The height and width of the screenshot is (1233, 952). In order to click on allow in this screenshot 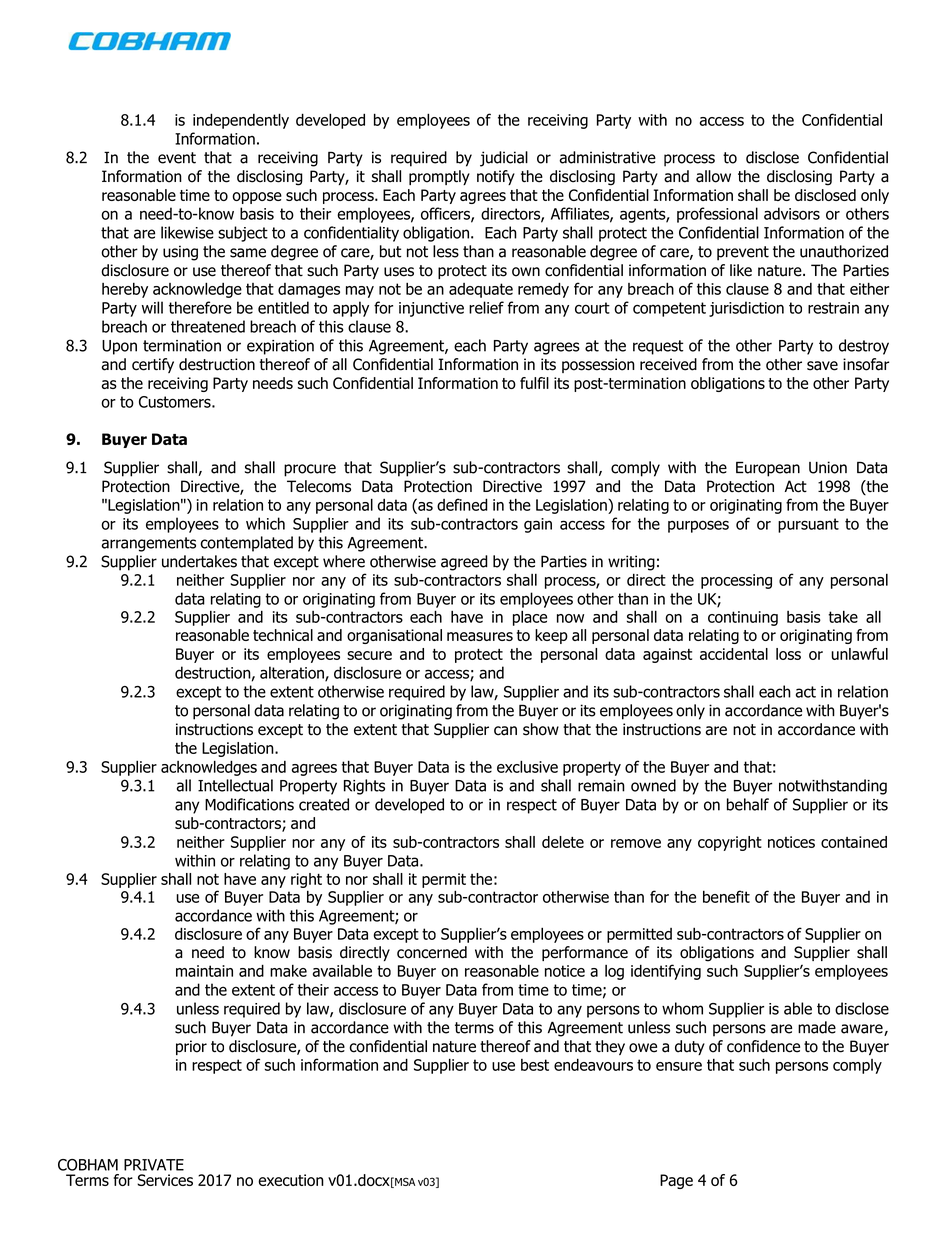, I will do `click(713, 176)`.
